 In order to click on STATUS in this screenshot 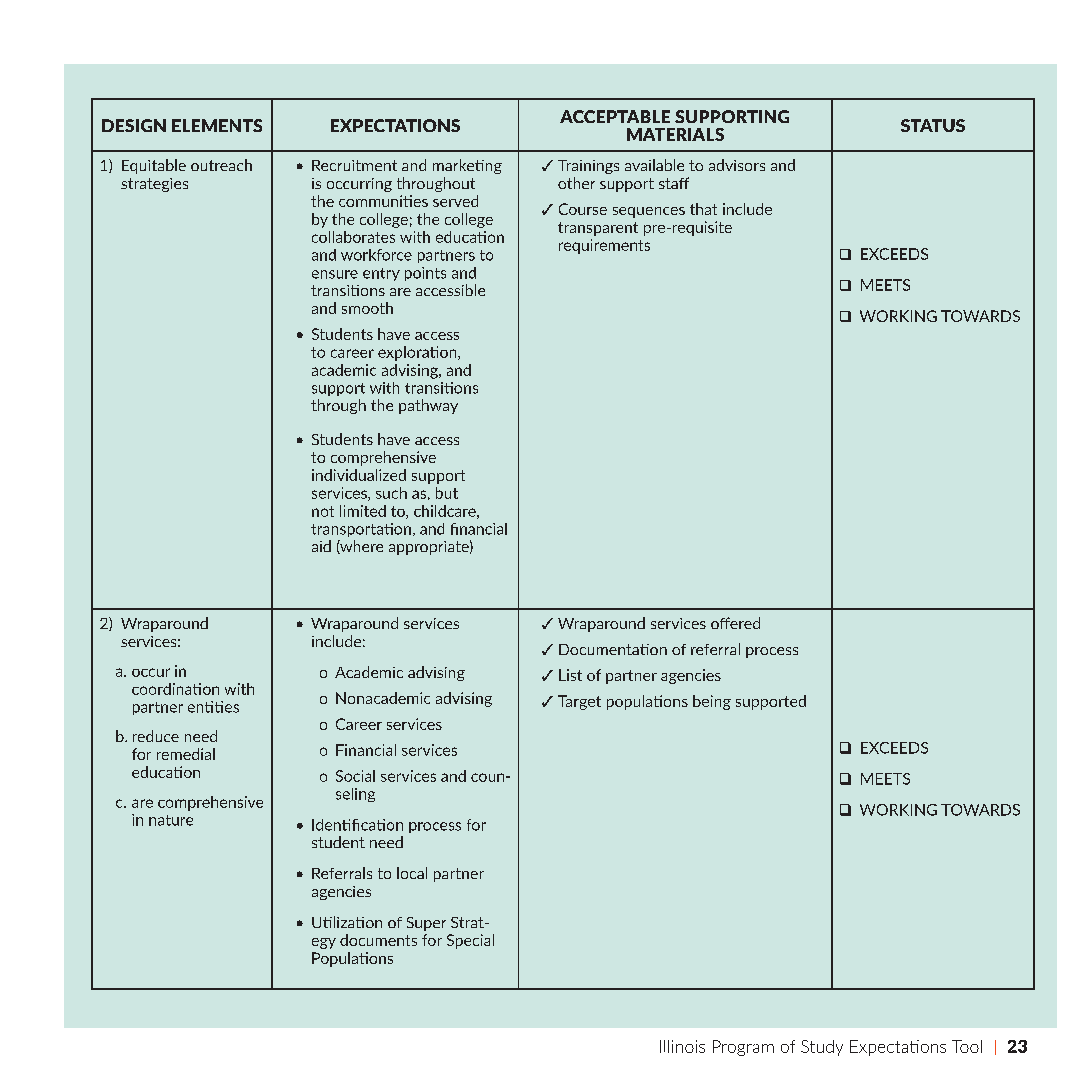, I will do `click(933, 125)`.
